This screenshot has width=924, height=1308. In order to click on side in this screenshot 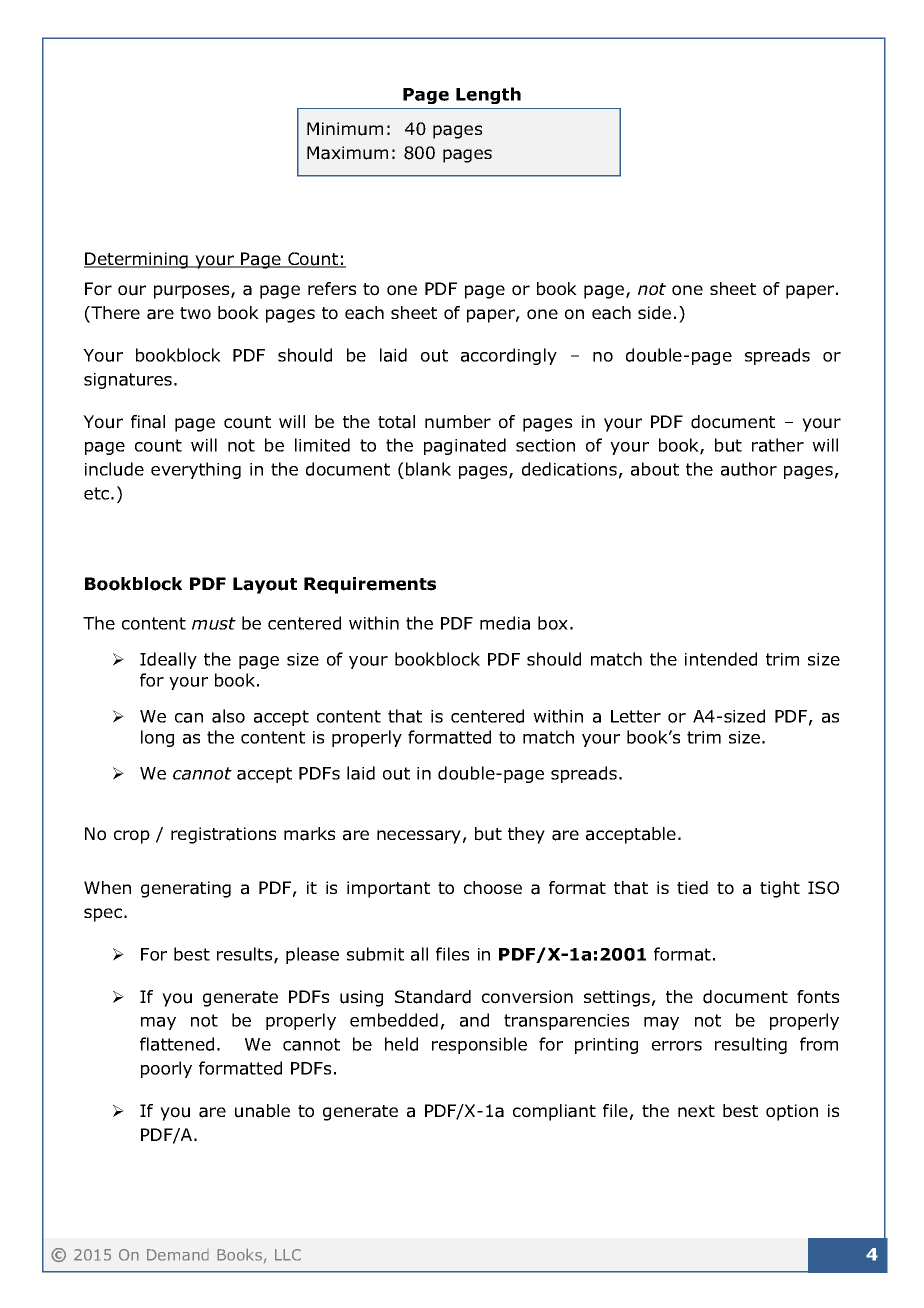, I will do `click(654, 313)`.
